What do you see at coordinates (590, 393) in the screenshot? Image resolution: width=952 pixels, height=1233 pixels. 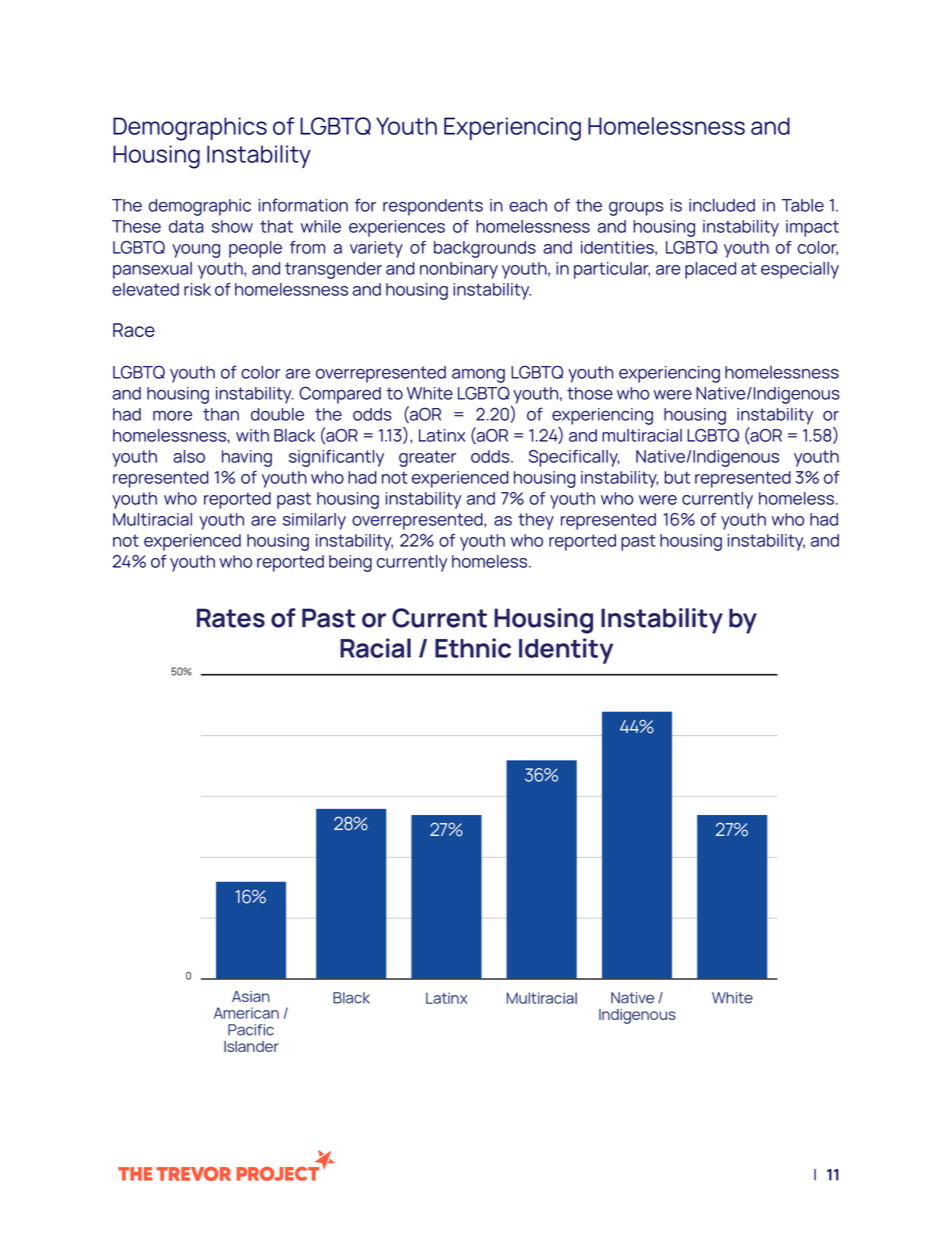 I see `those` at bounding box center [590, 393].
